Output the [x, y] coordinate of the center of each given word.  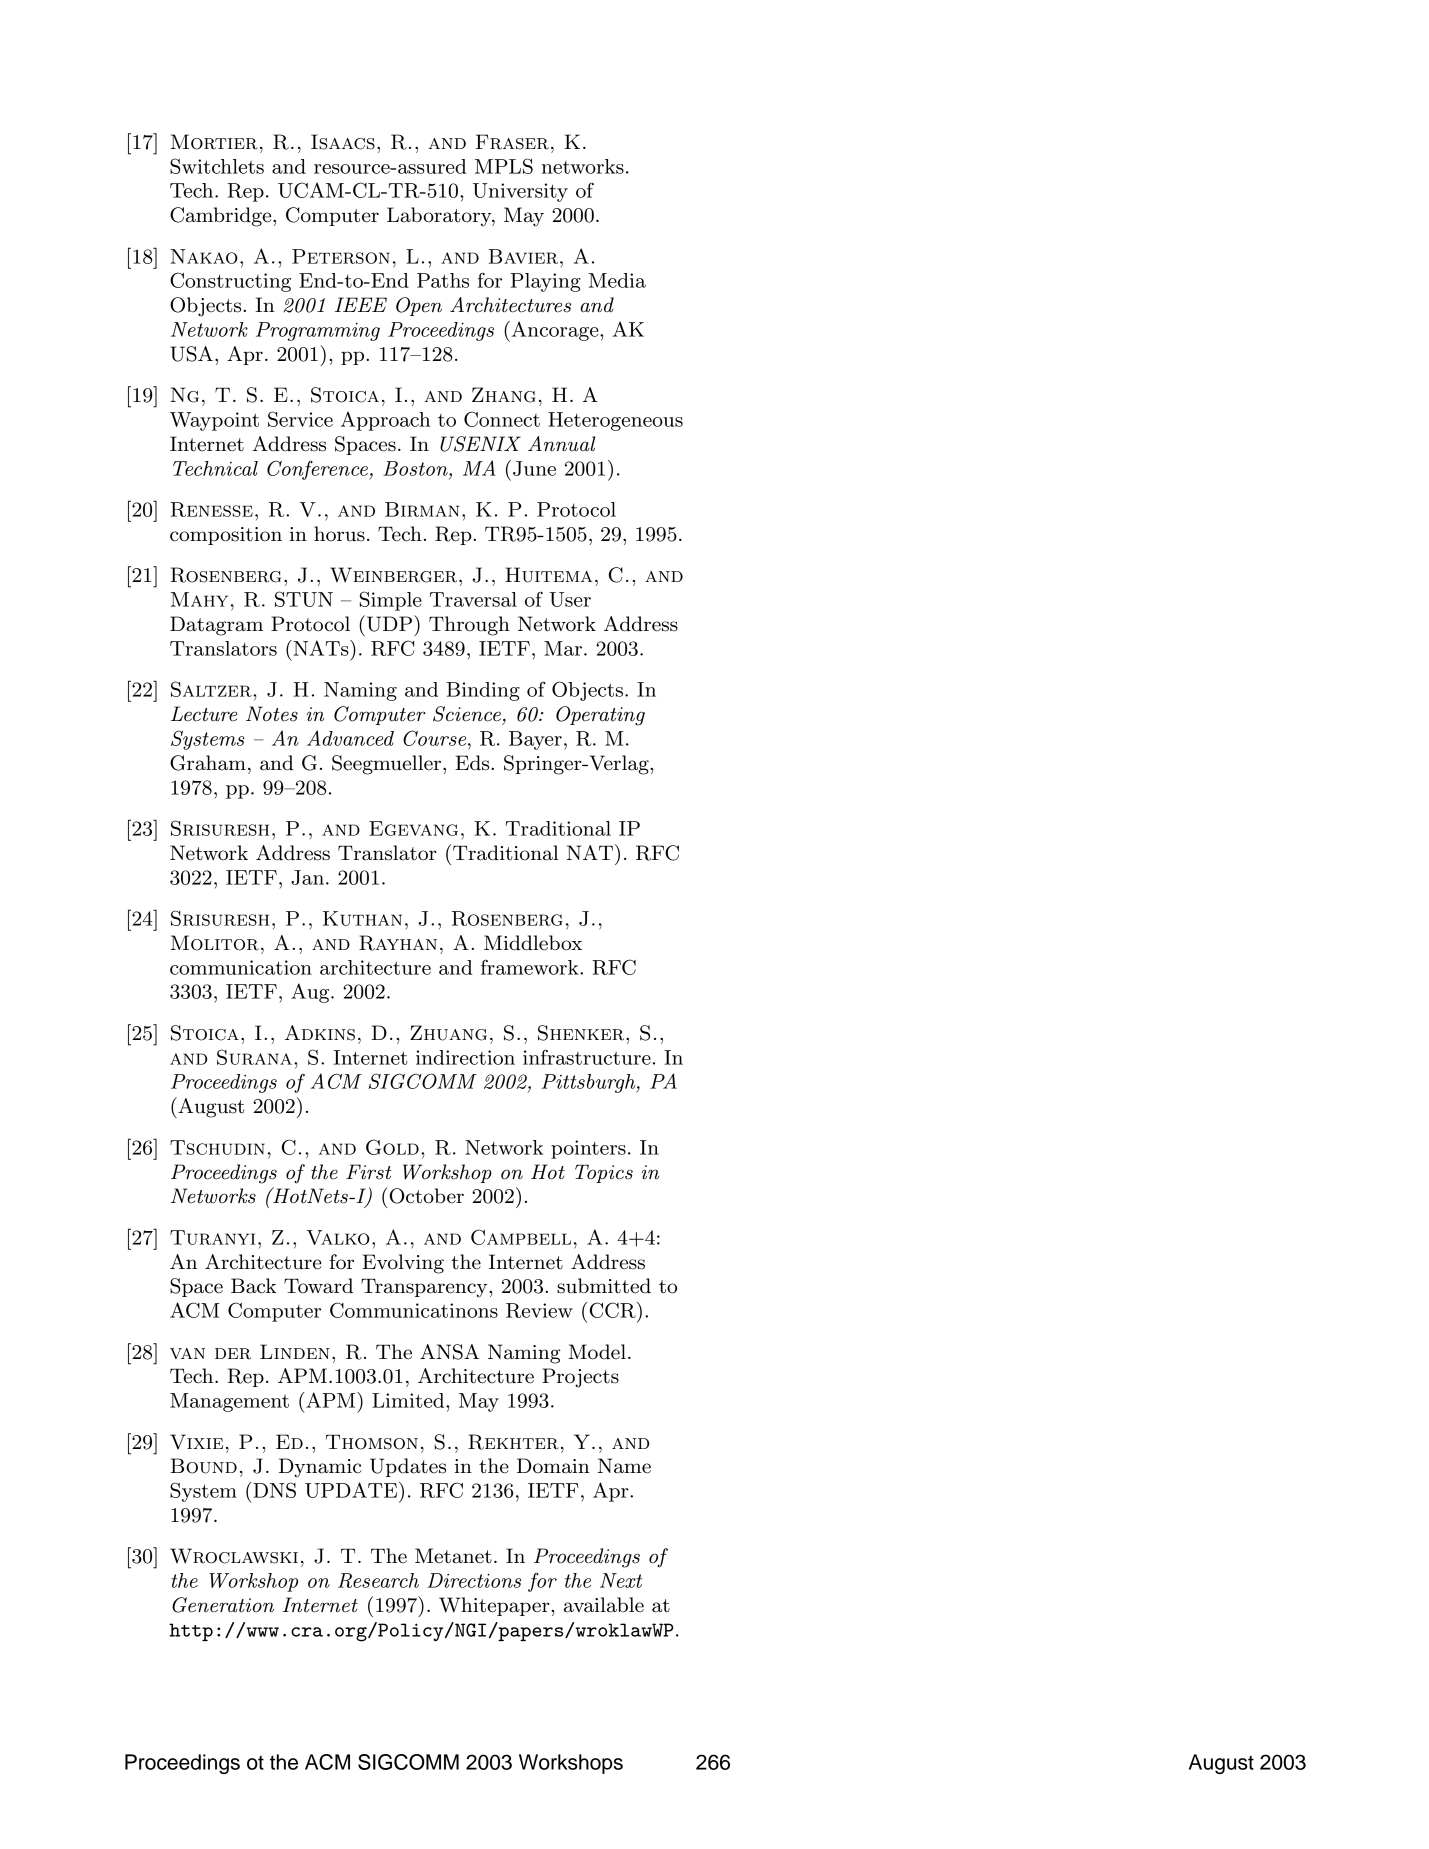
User [570, 599]
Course [436, 738]
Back [254, 1286]
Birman [422, 509]
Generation [223, 1605]
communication [241, 967]
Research [378, 1580]
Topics [604, 1174]
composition [226, 536]
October [425, 1195]
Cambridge [222, 217]
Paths [443, 280]
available [604, 1605]
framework [531, 967]
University [520, 192]
